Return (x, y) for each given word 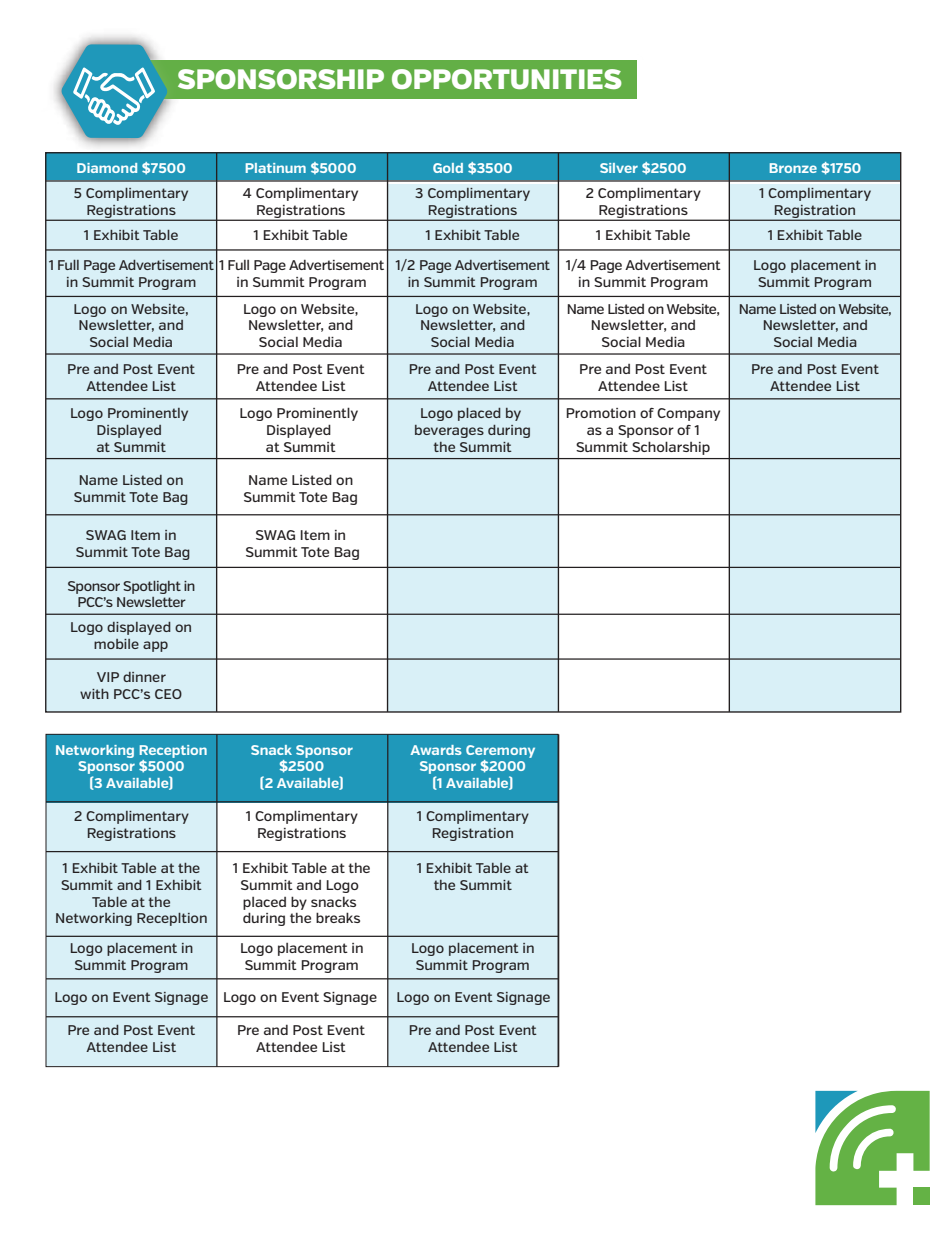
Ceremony (500, 751)
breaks (338, 917)
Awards (436, 750)
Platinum (276, 168)
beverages (449, 431)
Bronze (793, 168)
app (155, 646)
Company (688, 414)
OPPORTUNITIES (507, 79)
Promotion (601, 413)
